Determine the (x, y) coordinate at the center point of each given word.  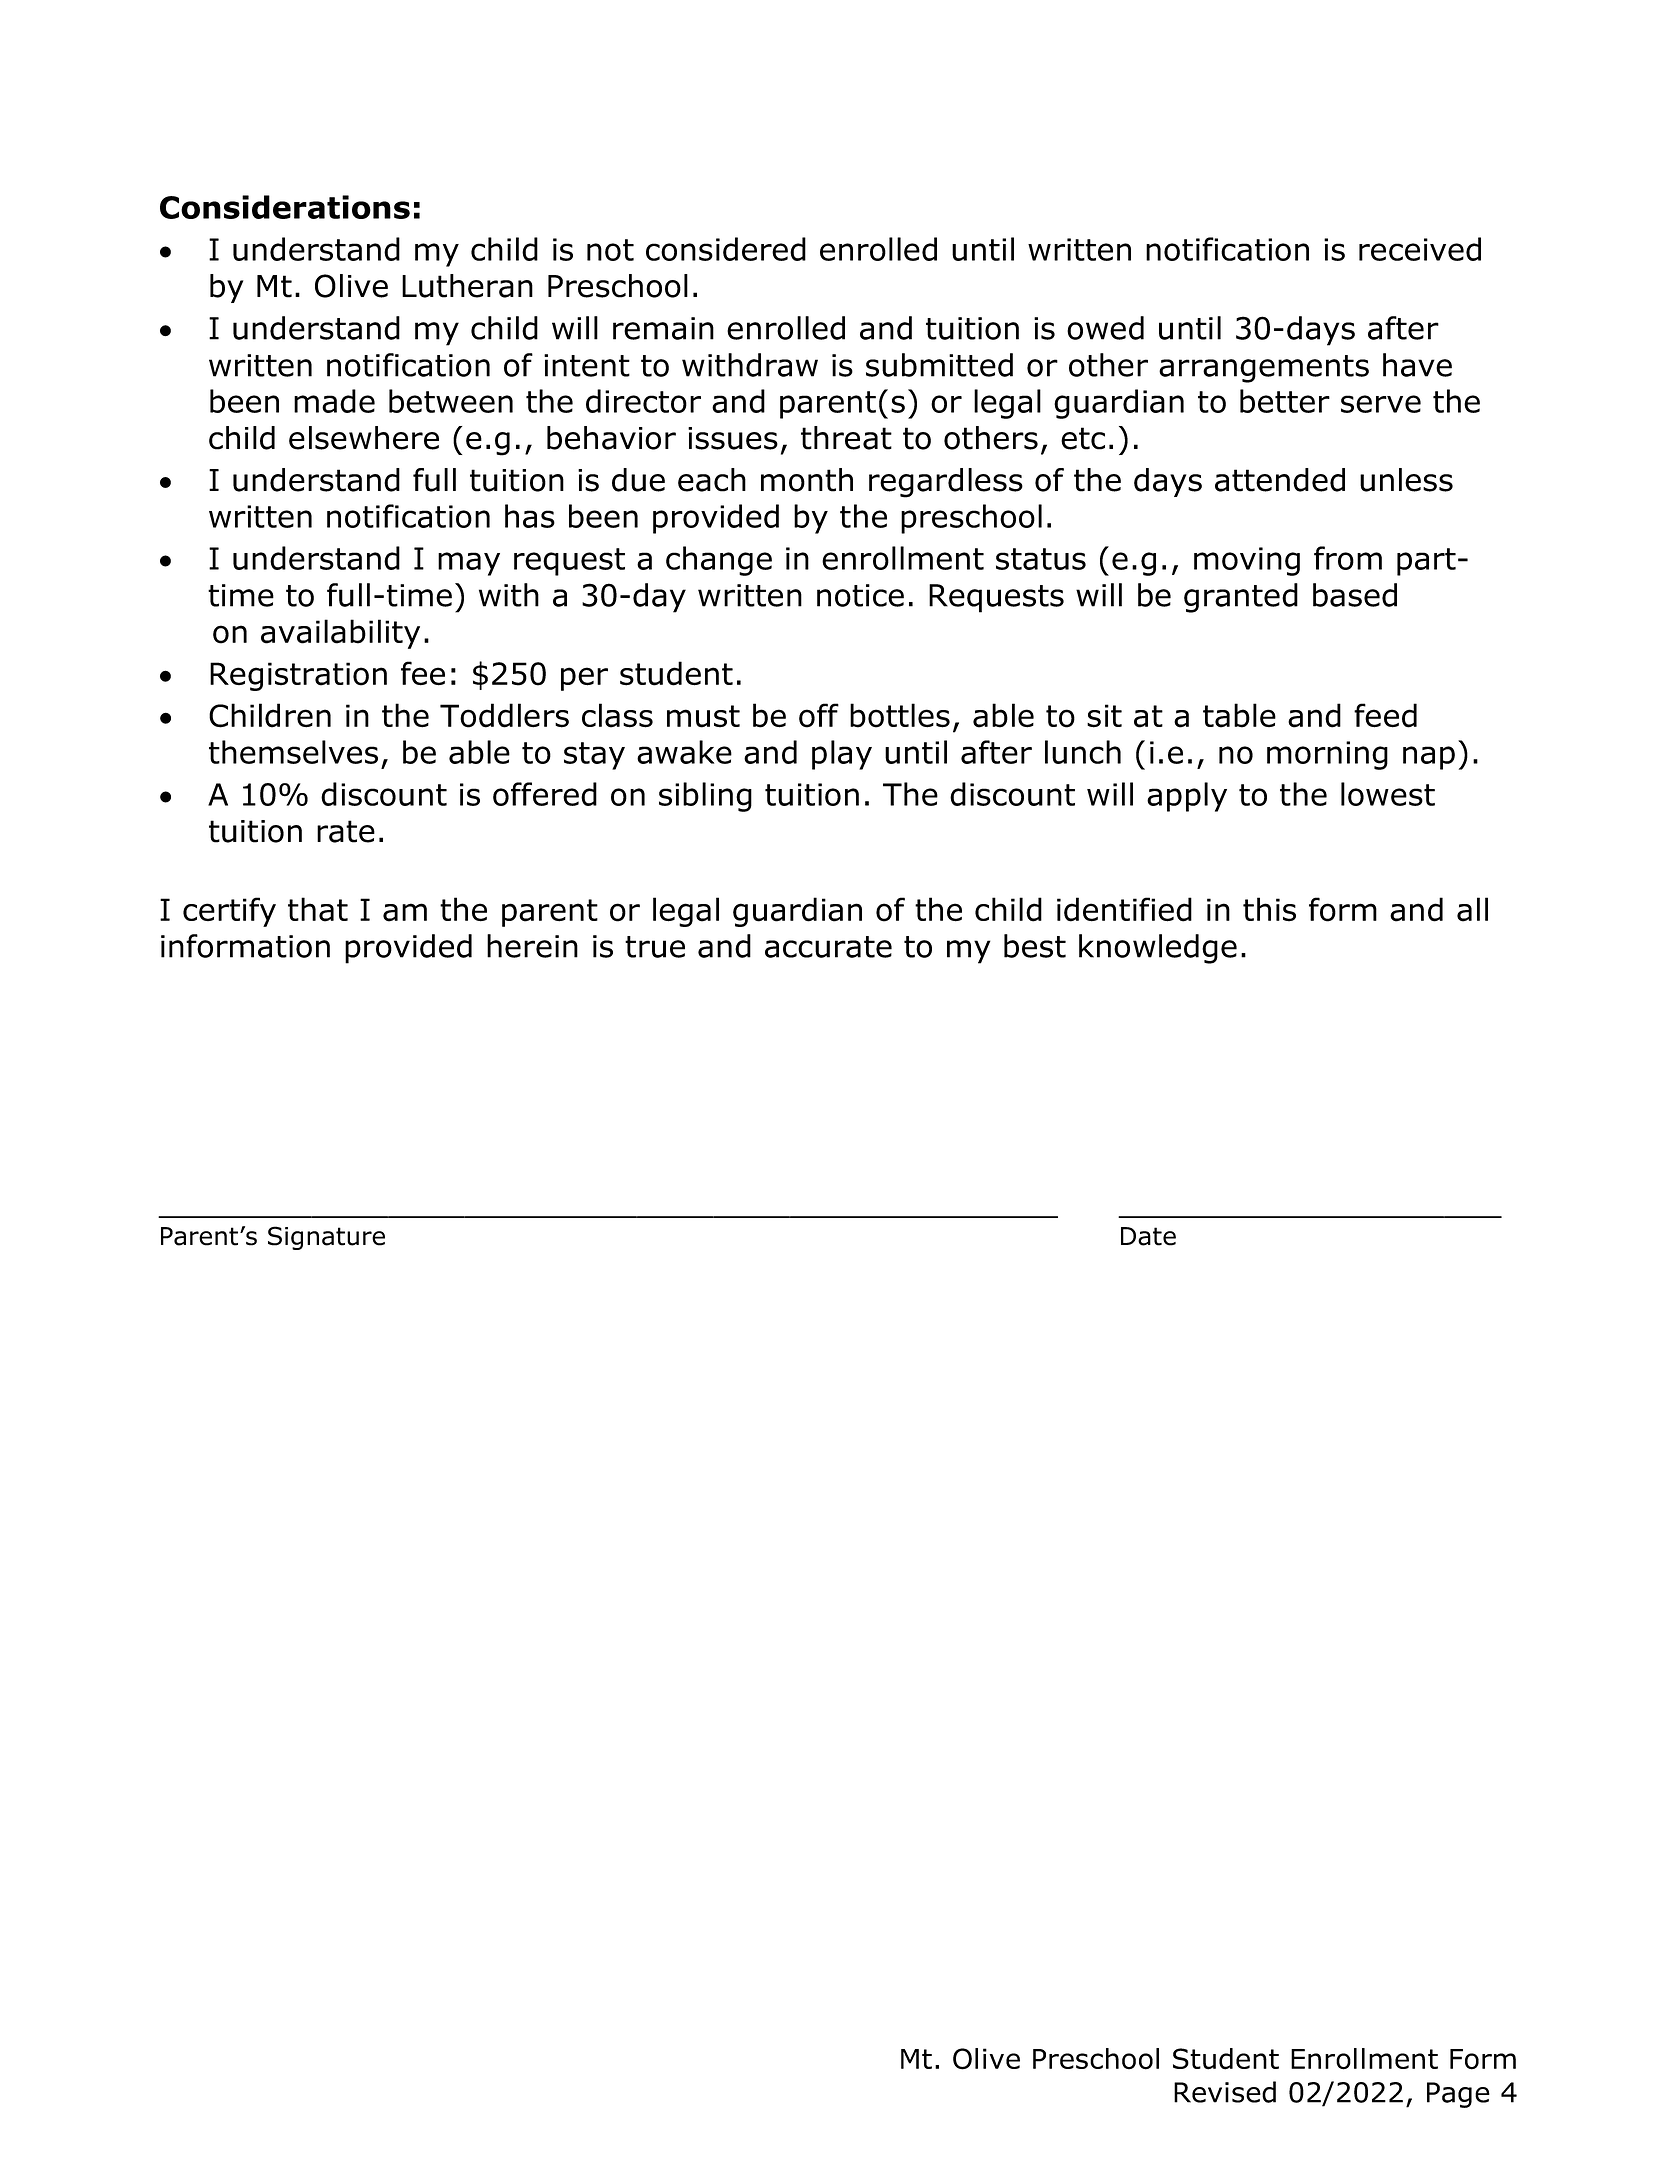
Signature (326, 1238)
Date (1148, 1236)
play (842, 755)
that (318, 909)
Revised (1225, 2092)
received (1420, 249)
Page (1458, 2095)
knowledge (1158, 949)
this (1269, 909)
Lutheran (467, 286)
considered (726, 249)
